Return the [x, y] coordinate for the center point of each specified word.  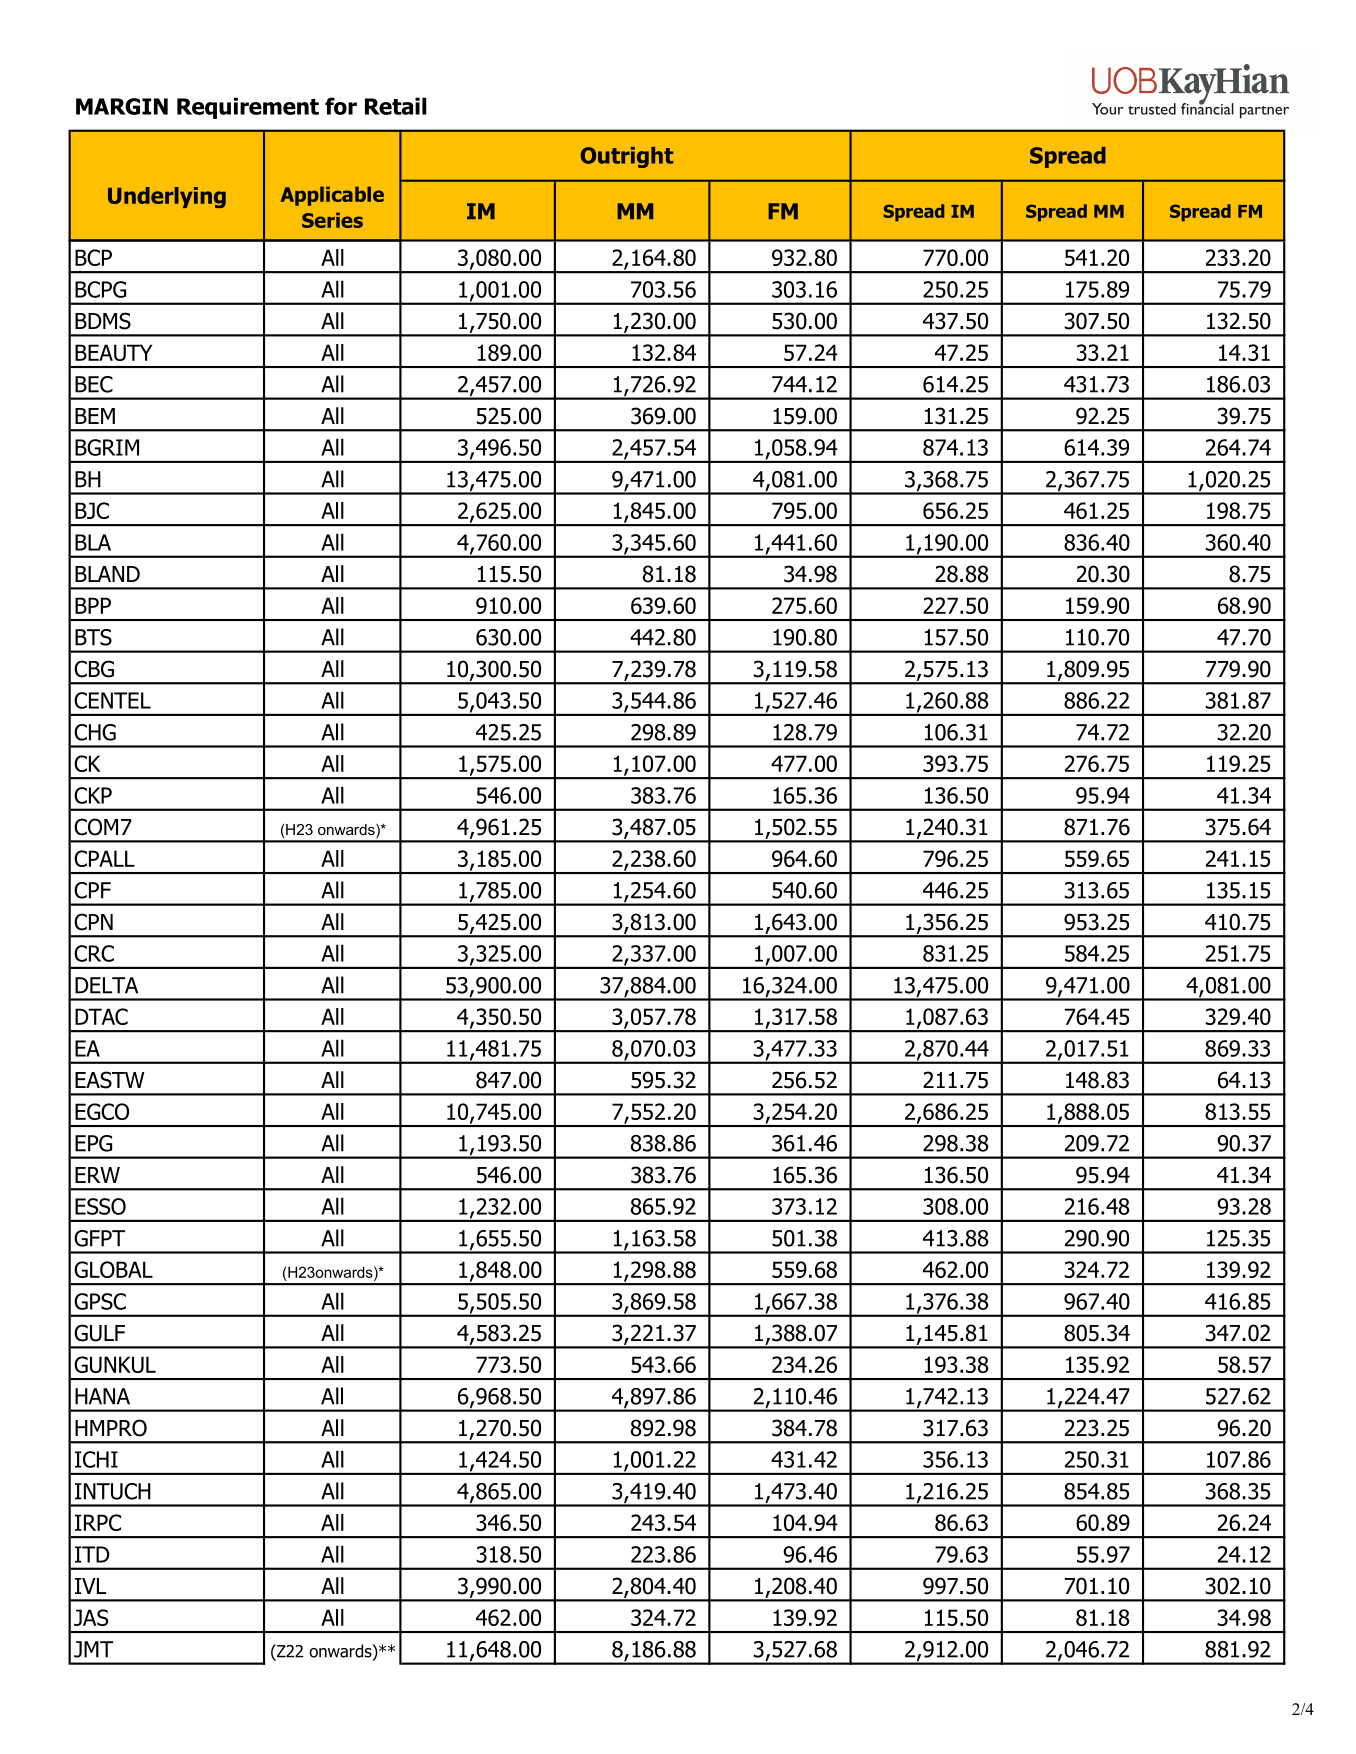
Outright [627, 157]
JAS [91, 1617]
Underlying [167, 197]
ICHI [96, 1459]
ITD [92, 1554]
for [341, 106]
